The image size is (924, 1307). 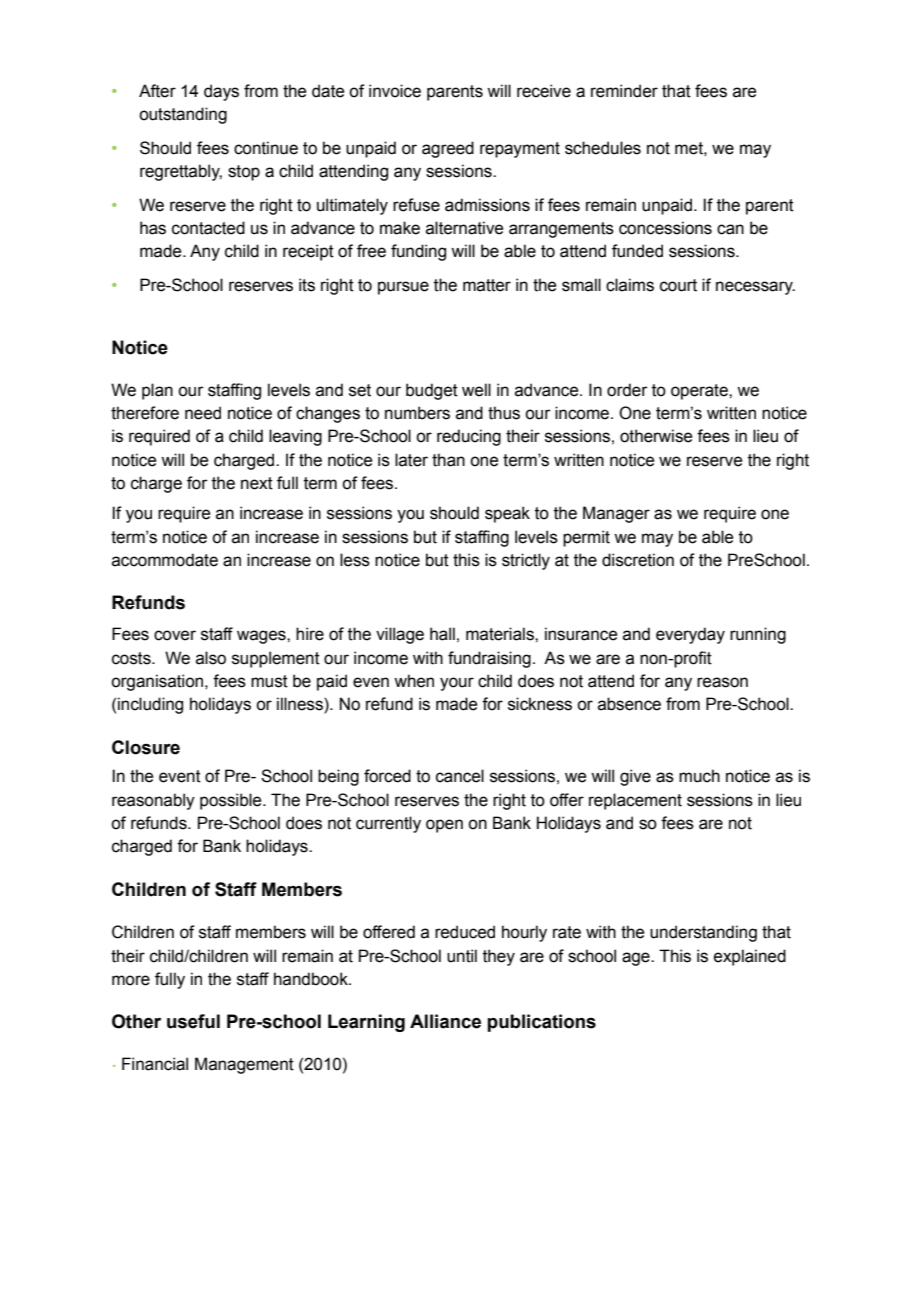 I want to click on order, so click(x=627, y=390).
